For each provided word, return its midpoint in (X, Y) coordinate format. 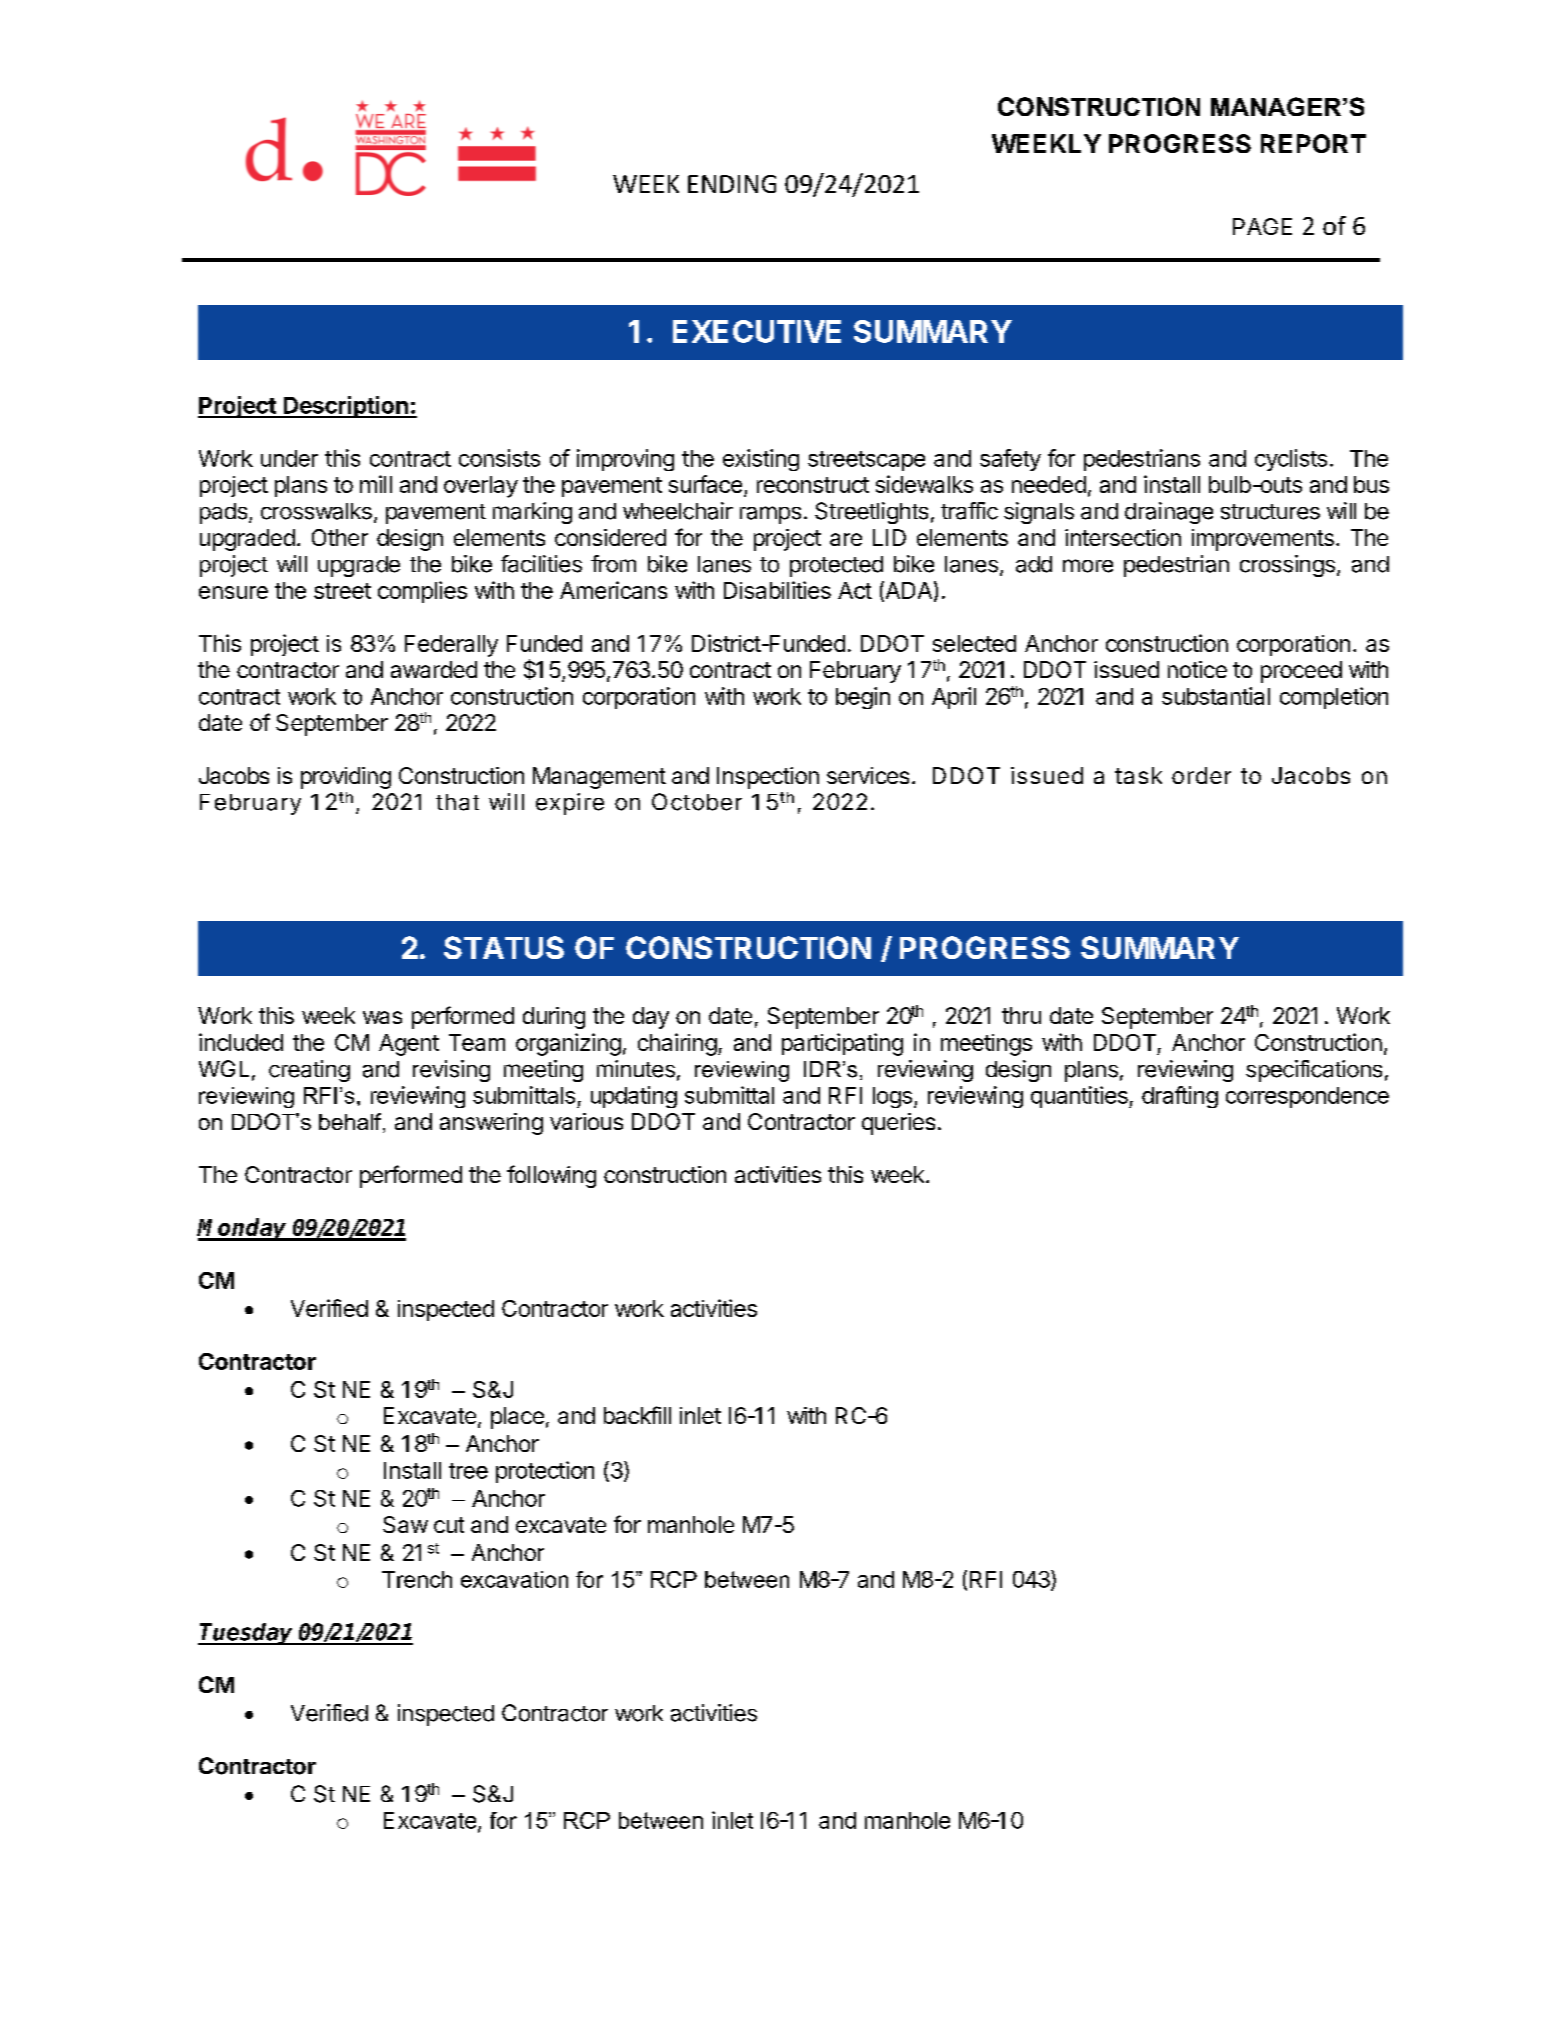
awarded (434, 669)
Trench (417, 1579)
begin (863, 698)
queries (898, 1124)
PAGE (1262, 226)
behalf (351, 1123)
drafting (1180, 1097)
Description (346, 407)
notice (1197, 669)
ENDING (732, 184)
